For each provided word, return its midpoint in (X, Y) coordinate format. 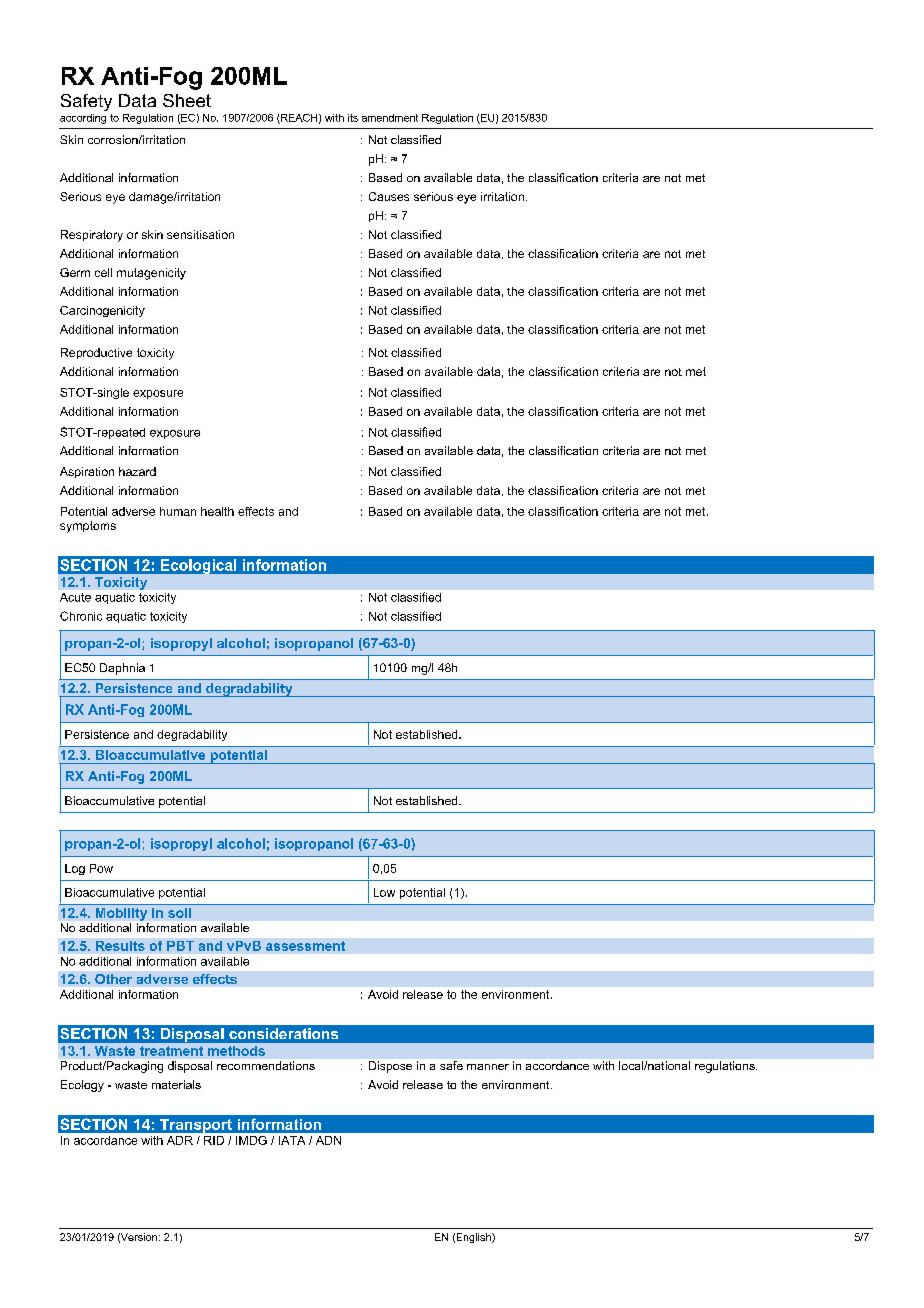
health (217, 511)
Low (384, 892)
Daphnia (122, 669)
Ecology (82, 1086)
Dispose (390, 1067)
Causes (389, 196)
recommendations (266, 1065)
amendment (390, 118)
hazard (137, 471)
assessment (305, 946)
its (353, 118)
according (83, 119)
